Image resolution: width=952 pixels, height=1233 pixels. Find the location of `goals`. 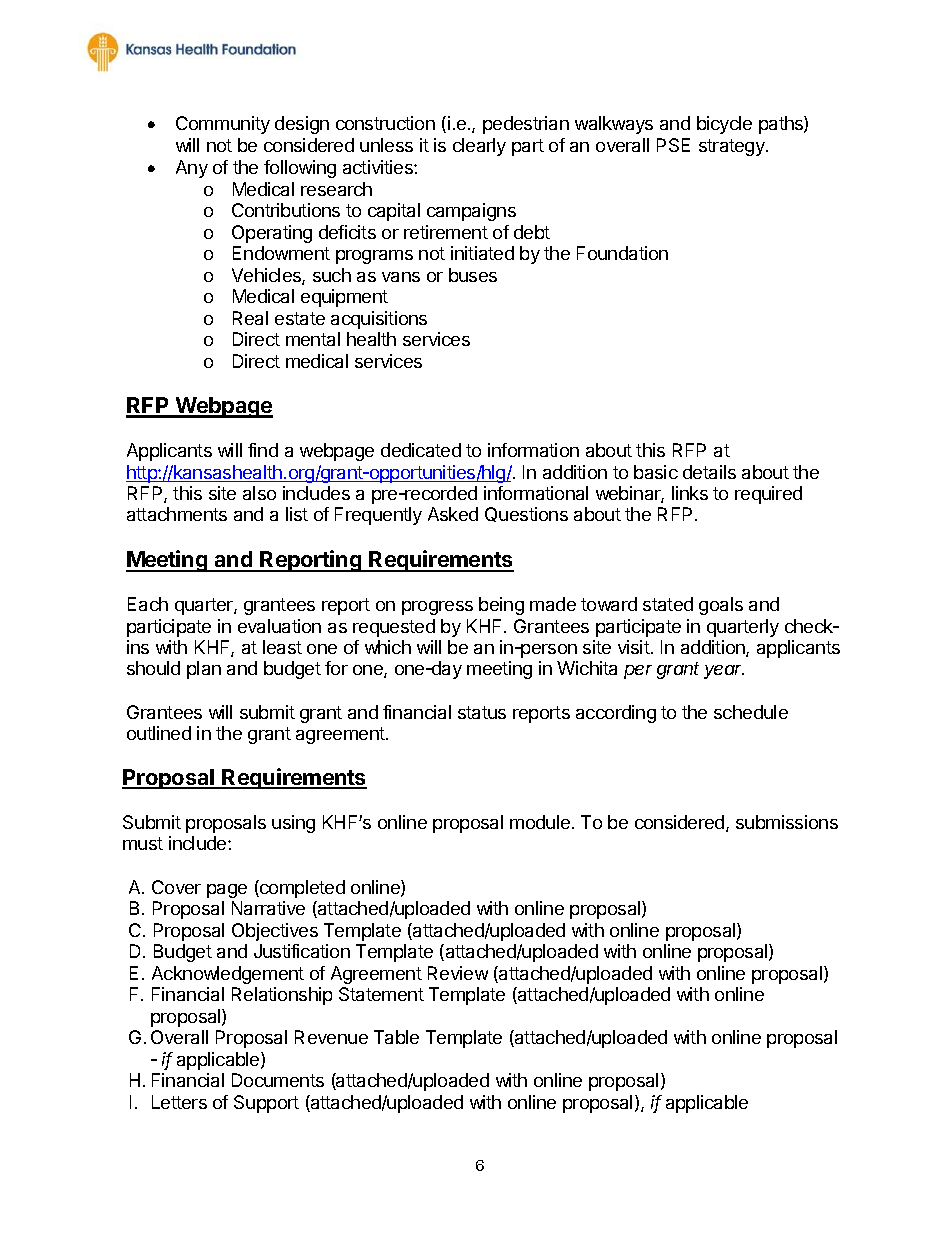

goals is located at coordinates (721, 606).
